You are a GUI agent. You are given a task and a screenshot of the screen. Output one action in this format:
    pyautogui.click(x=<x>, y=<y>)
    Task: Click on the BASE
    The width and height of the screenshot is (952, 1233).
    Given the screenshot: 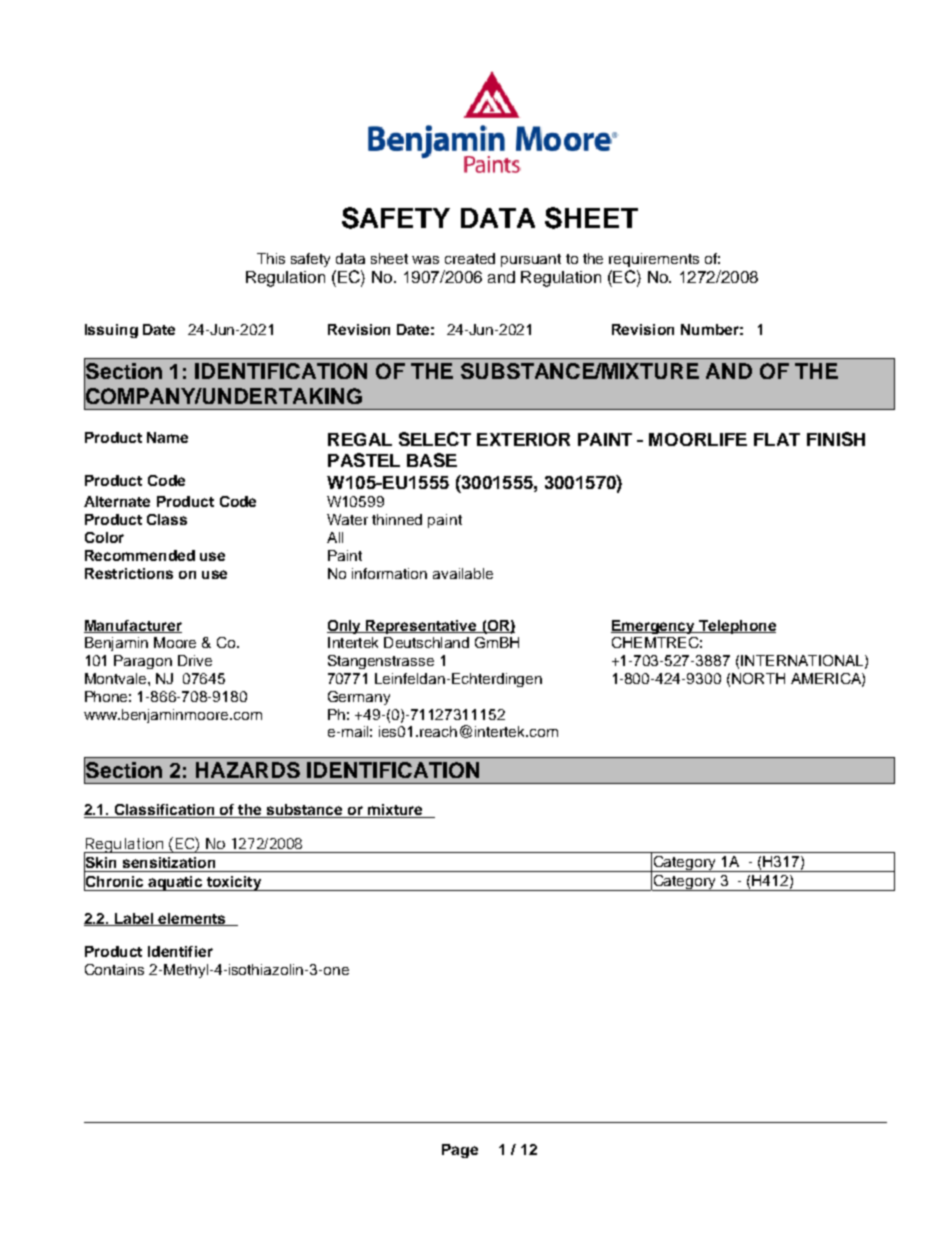 What is the action you would take?
    pyautogui.click(x=432, y=460)
